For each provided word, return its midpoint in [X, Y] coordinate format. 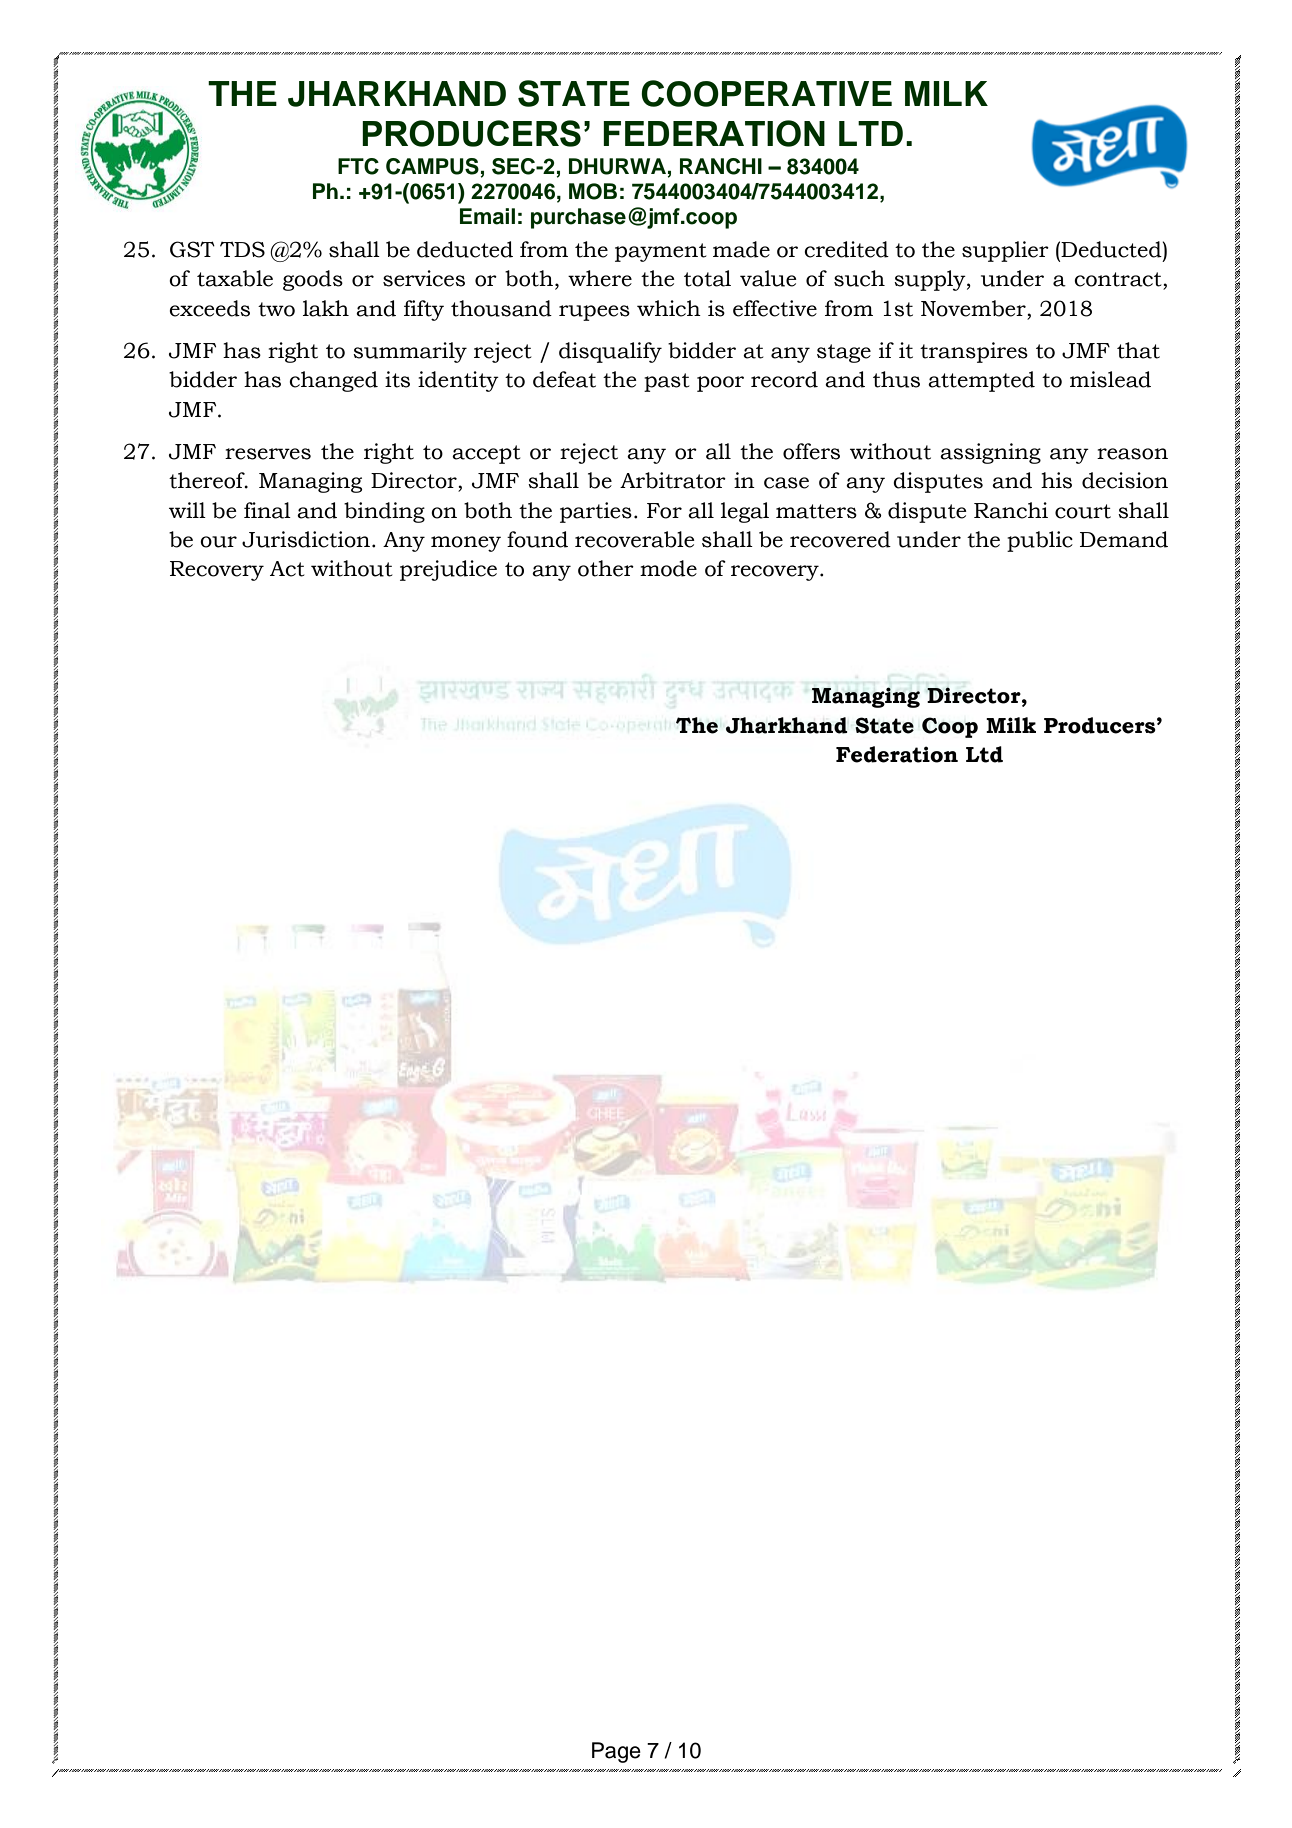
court [1083, 511]
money [466, 544]
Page [616, 1752]
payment [660, 252]
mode [668, 568]
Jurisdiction [307, 539]
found [537, 539]
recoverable [635, 539]
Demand [1124, 539]
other [606, 568]
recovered [840, 539]
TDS [242, 249]
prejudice [448, 570]
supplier [1005, 251]
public [1040, 541]
